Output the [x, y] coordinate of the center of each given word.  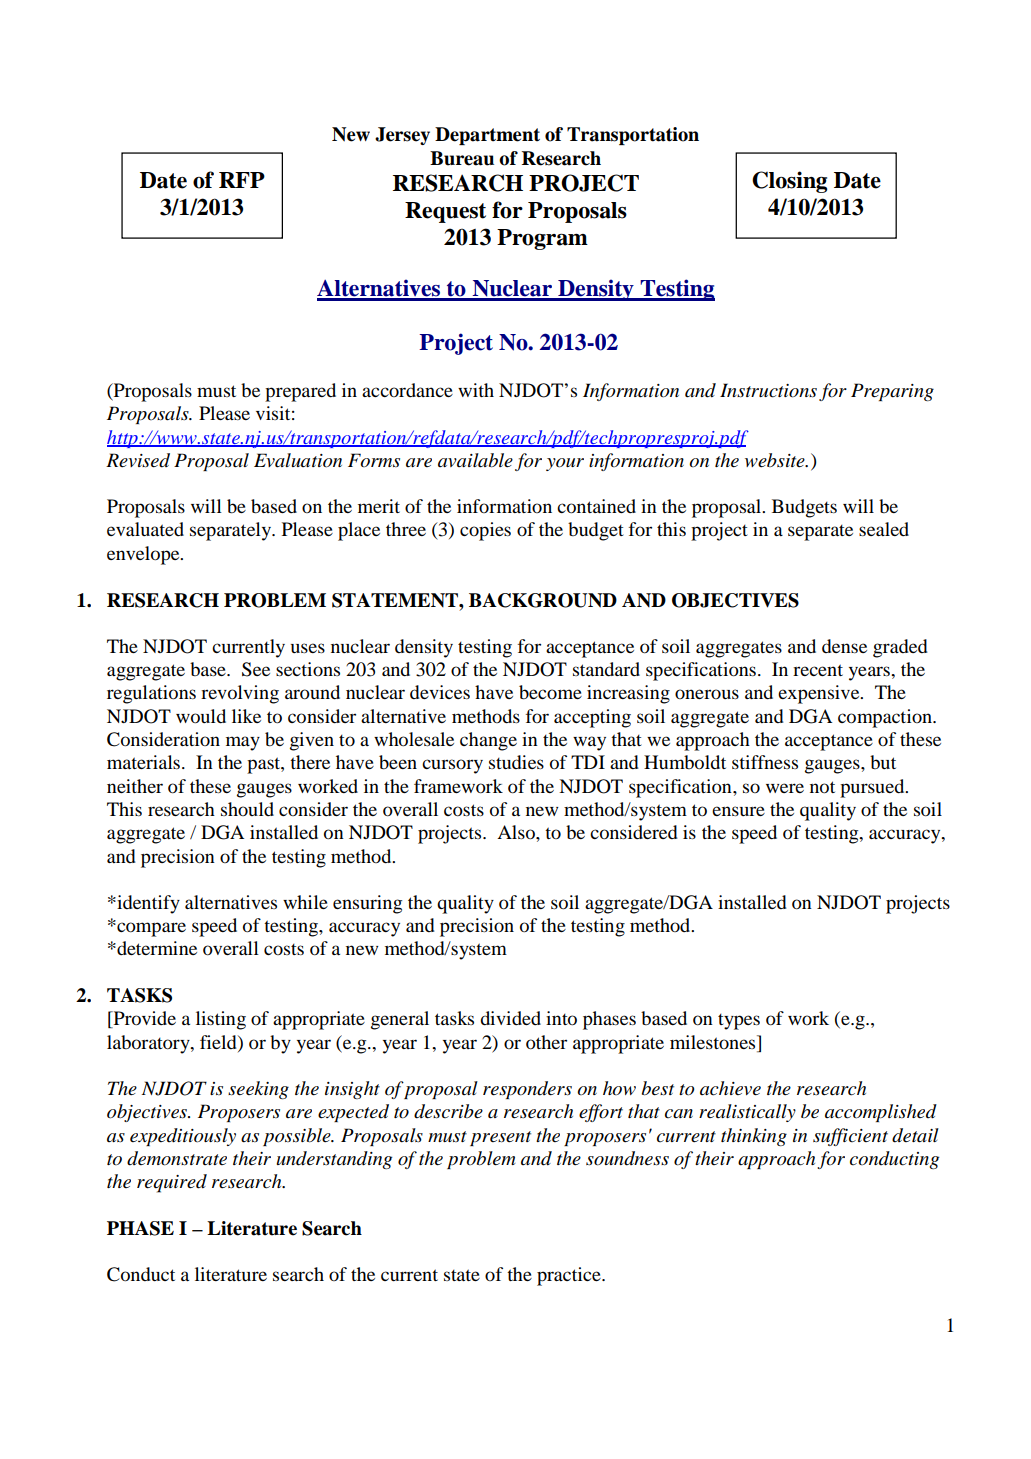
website [776, 460]
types [739, 1022]
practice [570, 1276]
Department [487, 136]
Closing [789, 182]
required [172, 1183]
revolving [240, 694]
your [565, 464]
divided [510, 1018]
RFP [242, 180]
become [550, 692]
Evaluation [298, 460]
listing [221, 1020]
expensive [820, 694]
